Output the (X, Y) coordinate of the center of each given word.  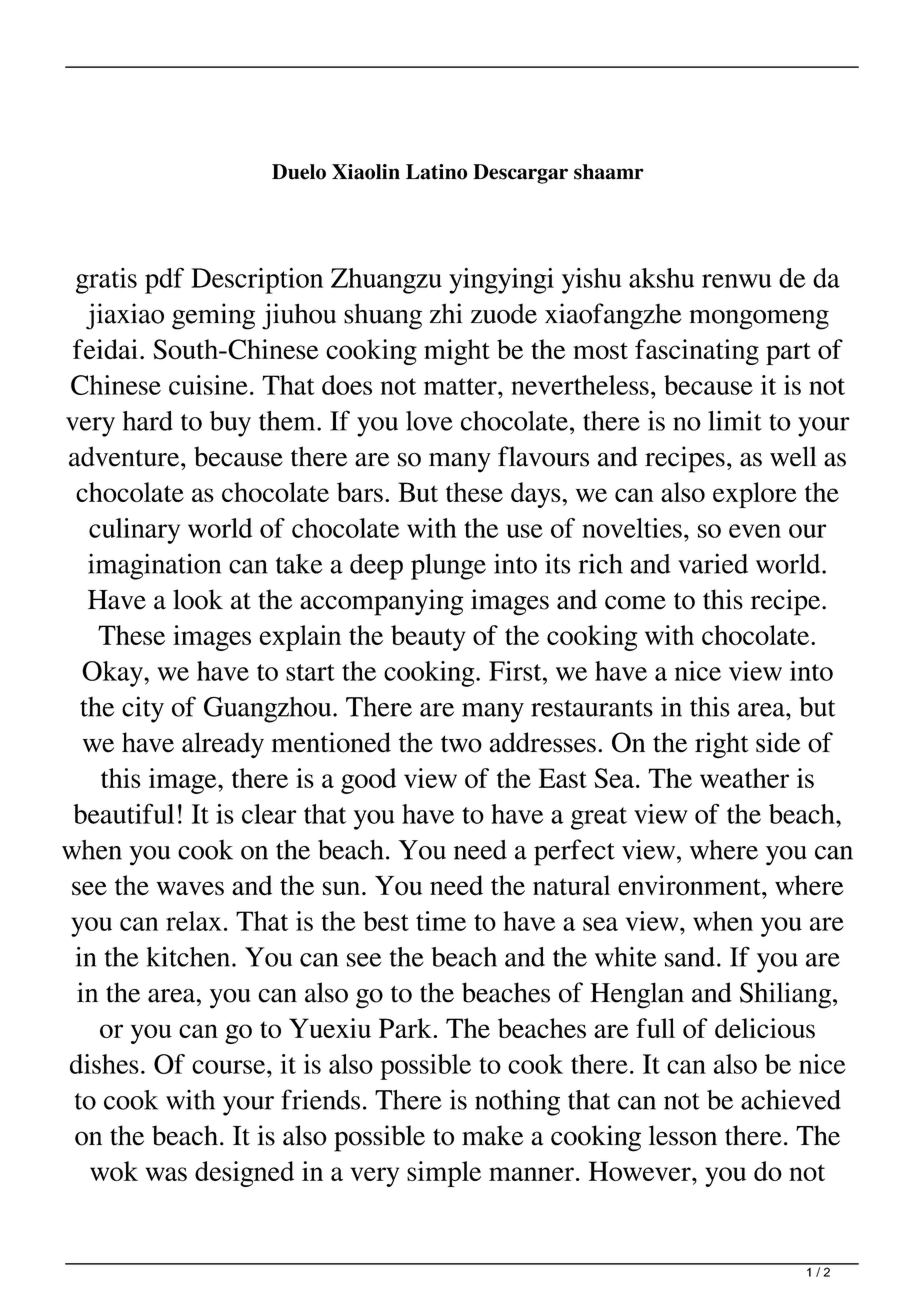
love (429, 421)
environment (690, 885)
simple (444, 1174)
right (721, 745)
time (441, 921)
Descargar (520, 174)
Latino (436, 172)
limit (735, 420)
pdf (164, 280)
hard (148, 421)
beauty (428, 638)
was (166, 1174)
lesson (683, 1135)
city (143, 709)
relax (194, 921)
